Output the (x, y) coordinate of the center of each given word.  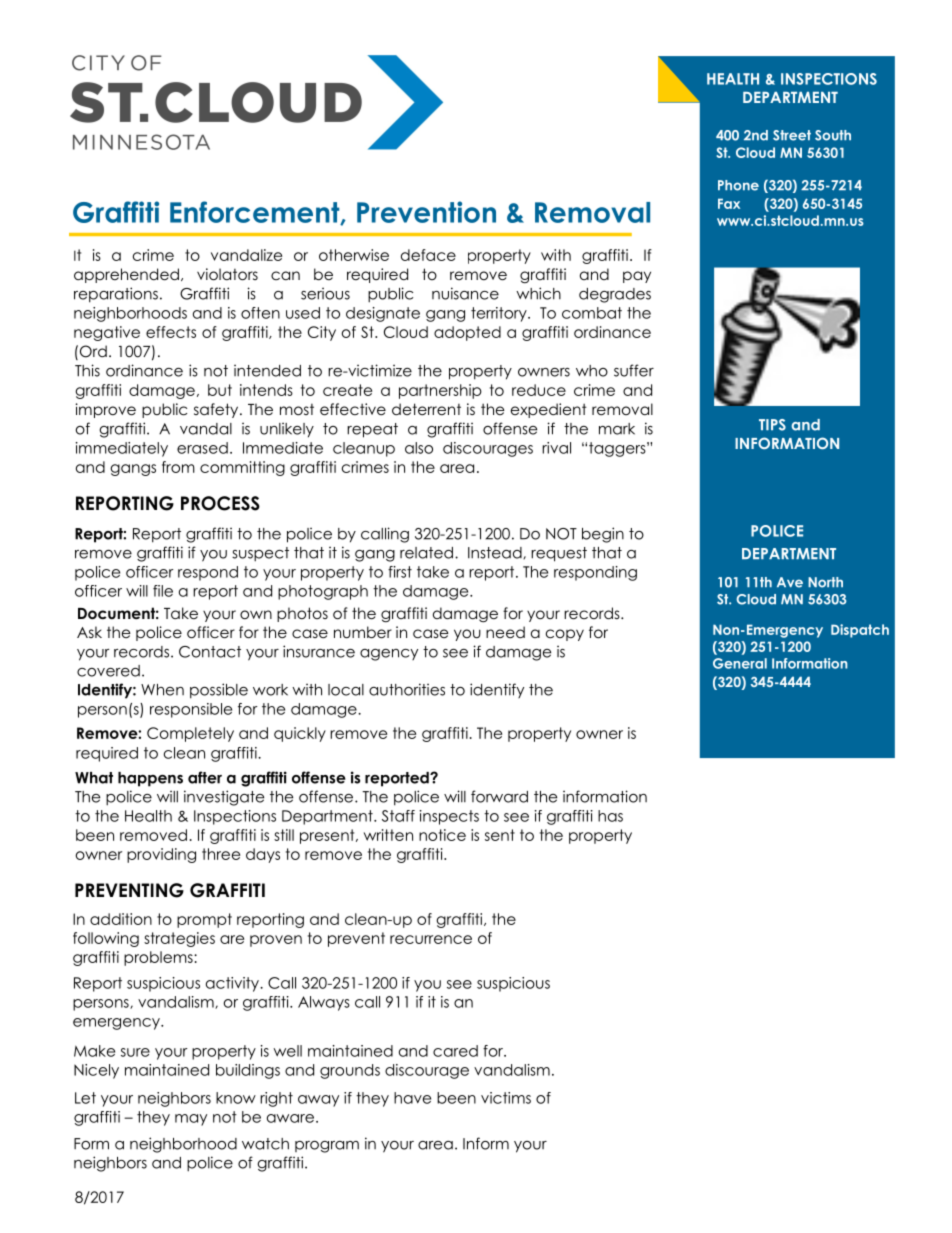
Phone (738, 185)
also (419, 448)
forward (499, 796)
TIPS (772, 425)
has (610, 816)
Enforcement (256, 213)
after (205, 777)
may (191, 1120)
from (178, 467)
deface (428, 255)
